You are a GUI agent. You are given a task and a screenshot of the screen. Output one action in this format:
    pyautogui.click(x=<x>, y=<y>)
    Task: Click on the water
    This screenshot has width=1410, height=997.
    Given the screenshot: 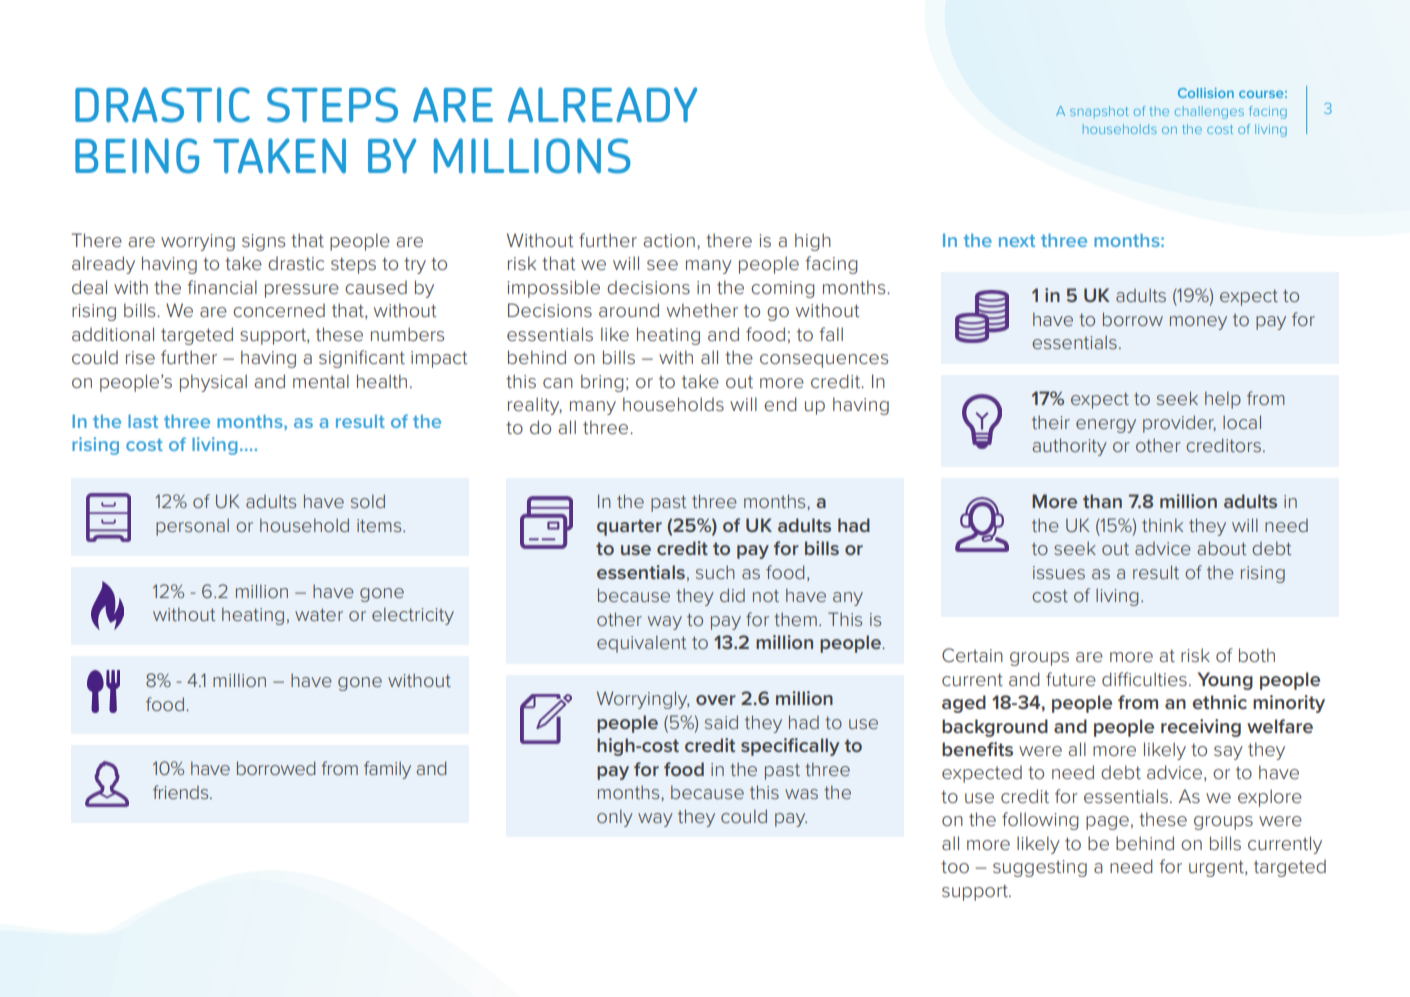 What is the action you would take?
    pyautogui.click(x=319, y=614)
